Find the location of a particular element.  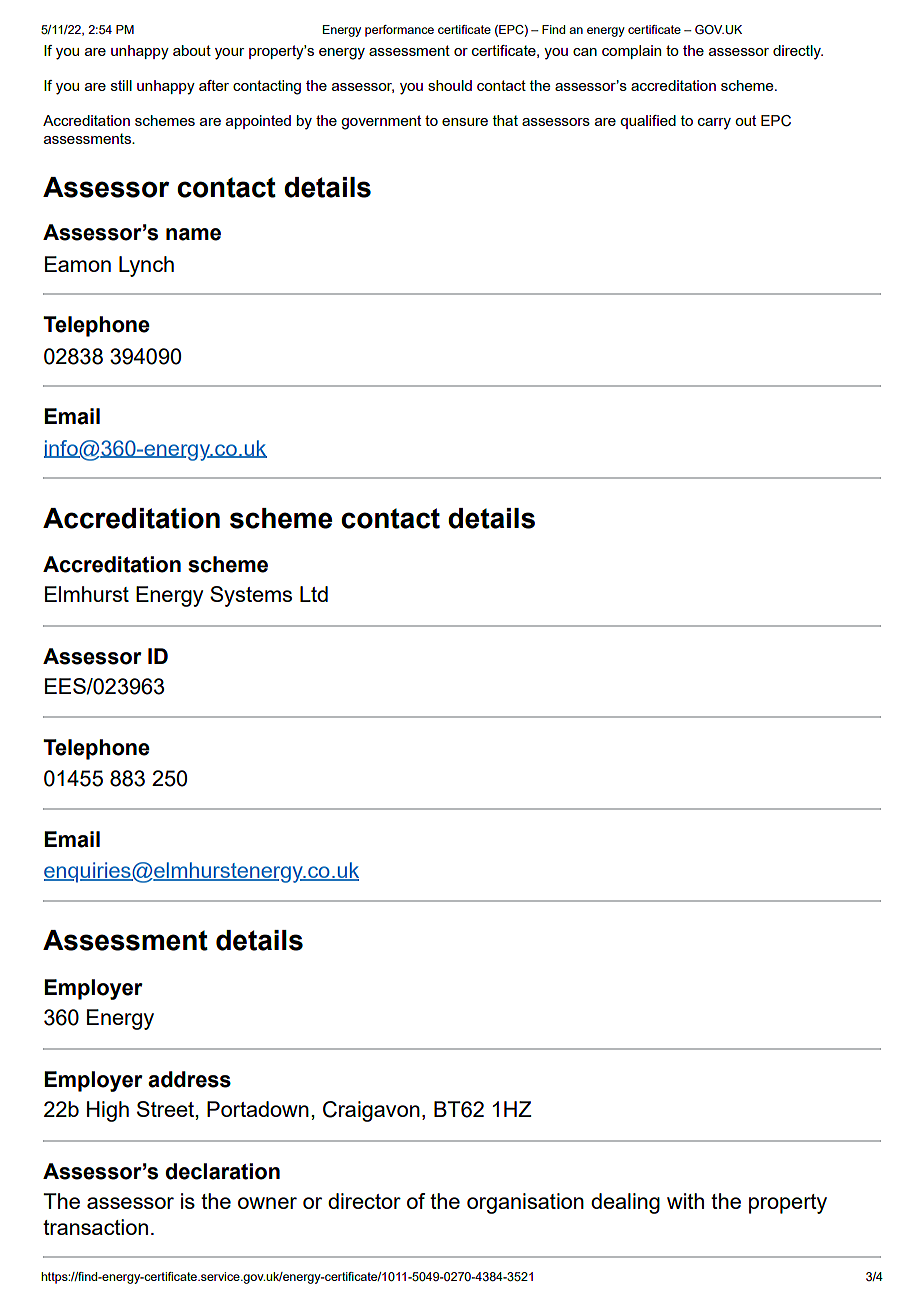

Systems is located at coordinates (251, 596).
